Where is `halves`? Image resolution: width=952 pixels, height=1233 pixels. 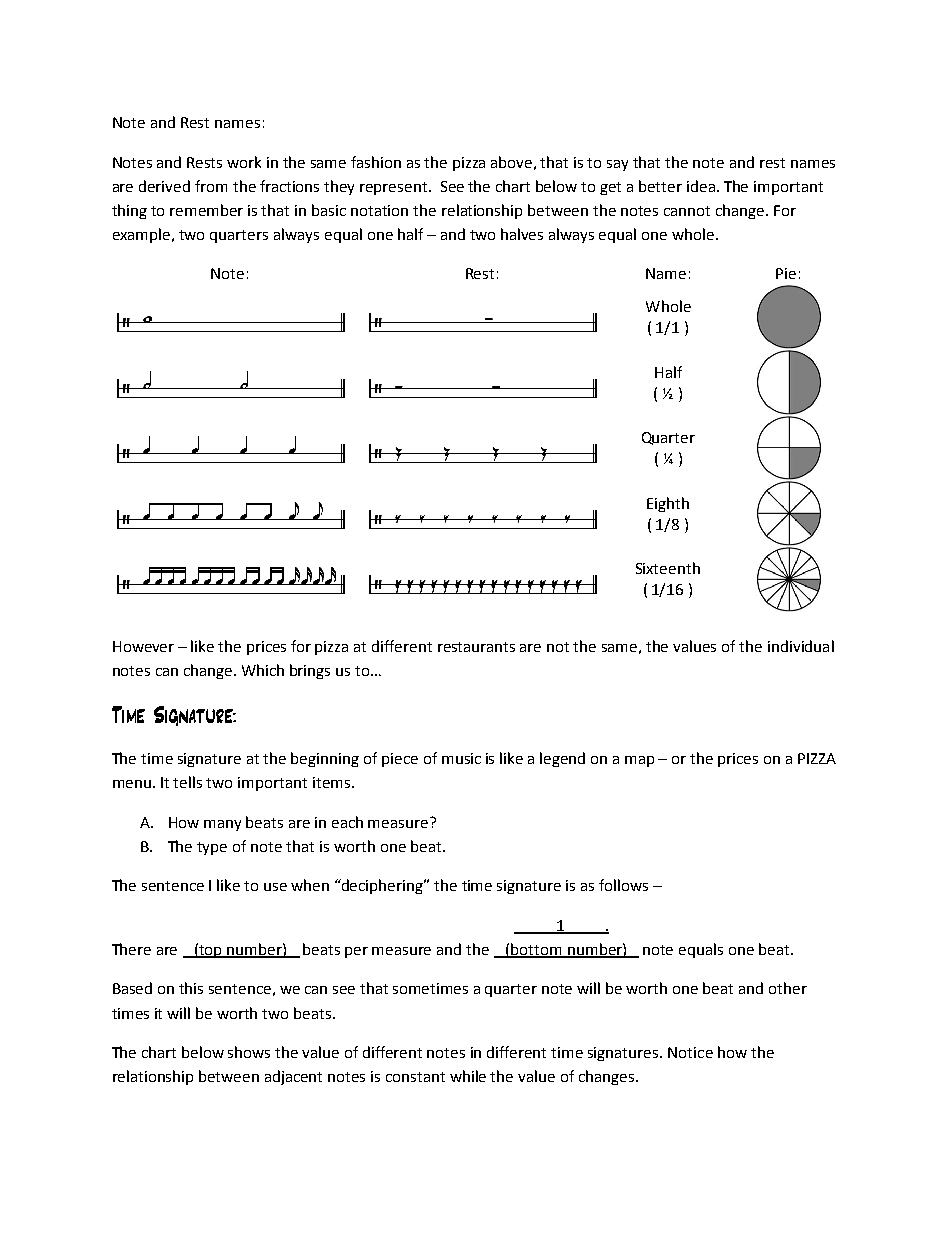
halves is located at coordinates (522, 234).
